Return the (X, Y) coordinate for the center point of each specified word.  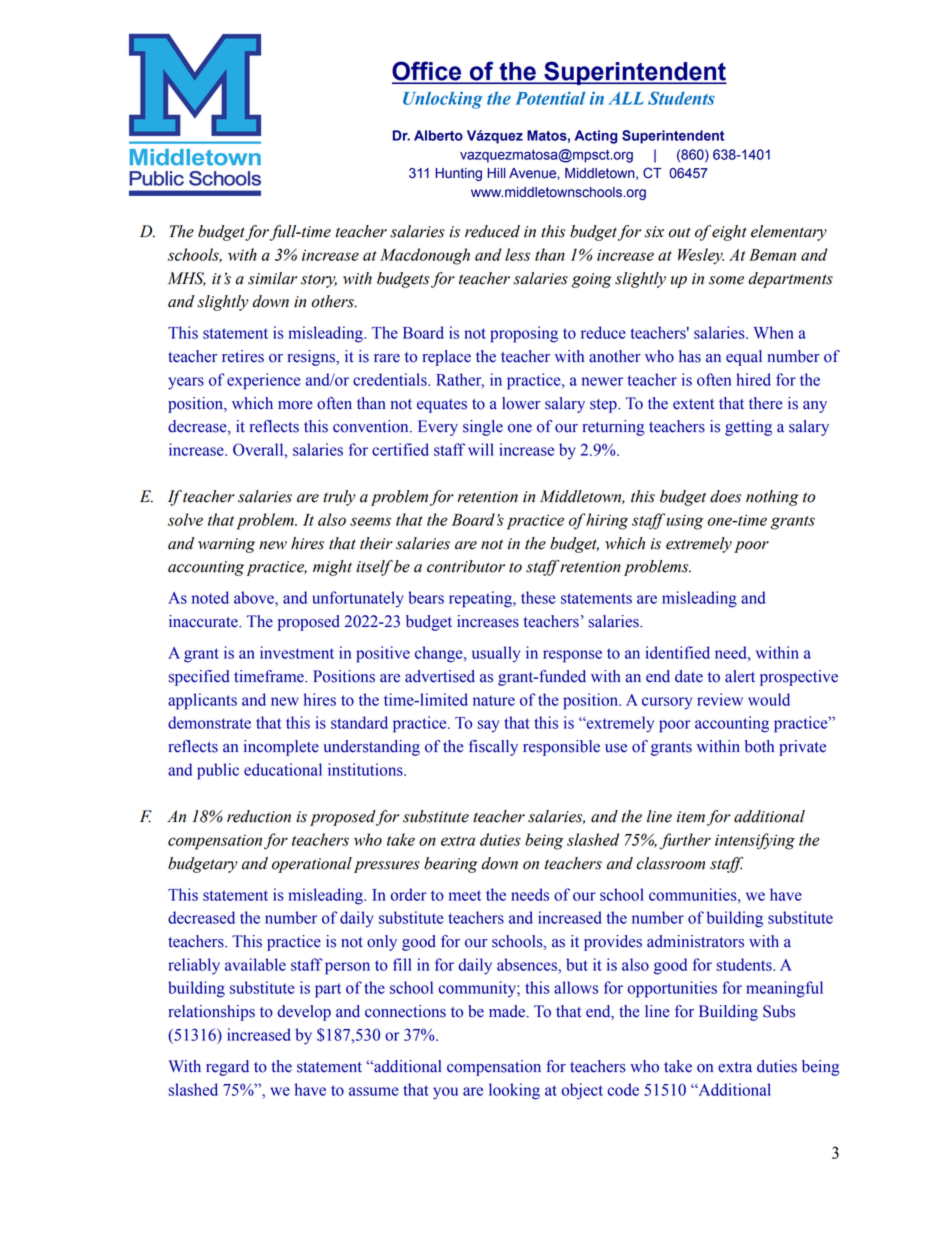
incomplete (281, 748)
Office (428, 72)
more (295, 405)
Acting (596, 137)
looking (514, 1091)
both (759, 746)
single (483, 428)
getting (748, 428)
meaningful (784, 989)
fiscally (493, 748)
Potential (550, 98)
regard (227, 1068)
